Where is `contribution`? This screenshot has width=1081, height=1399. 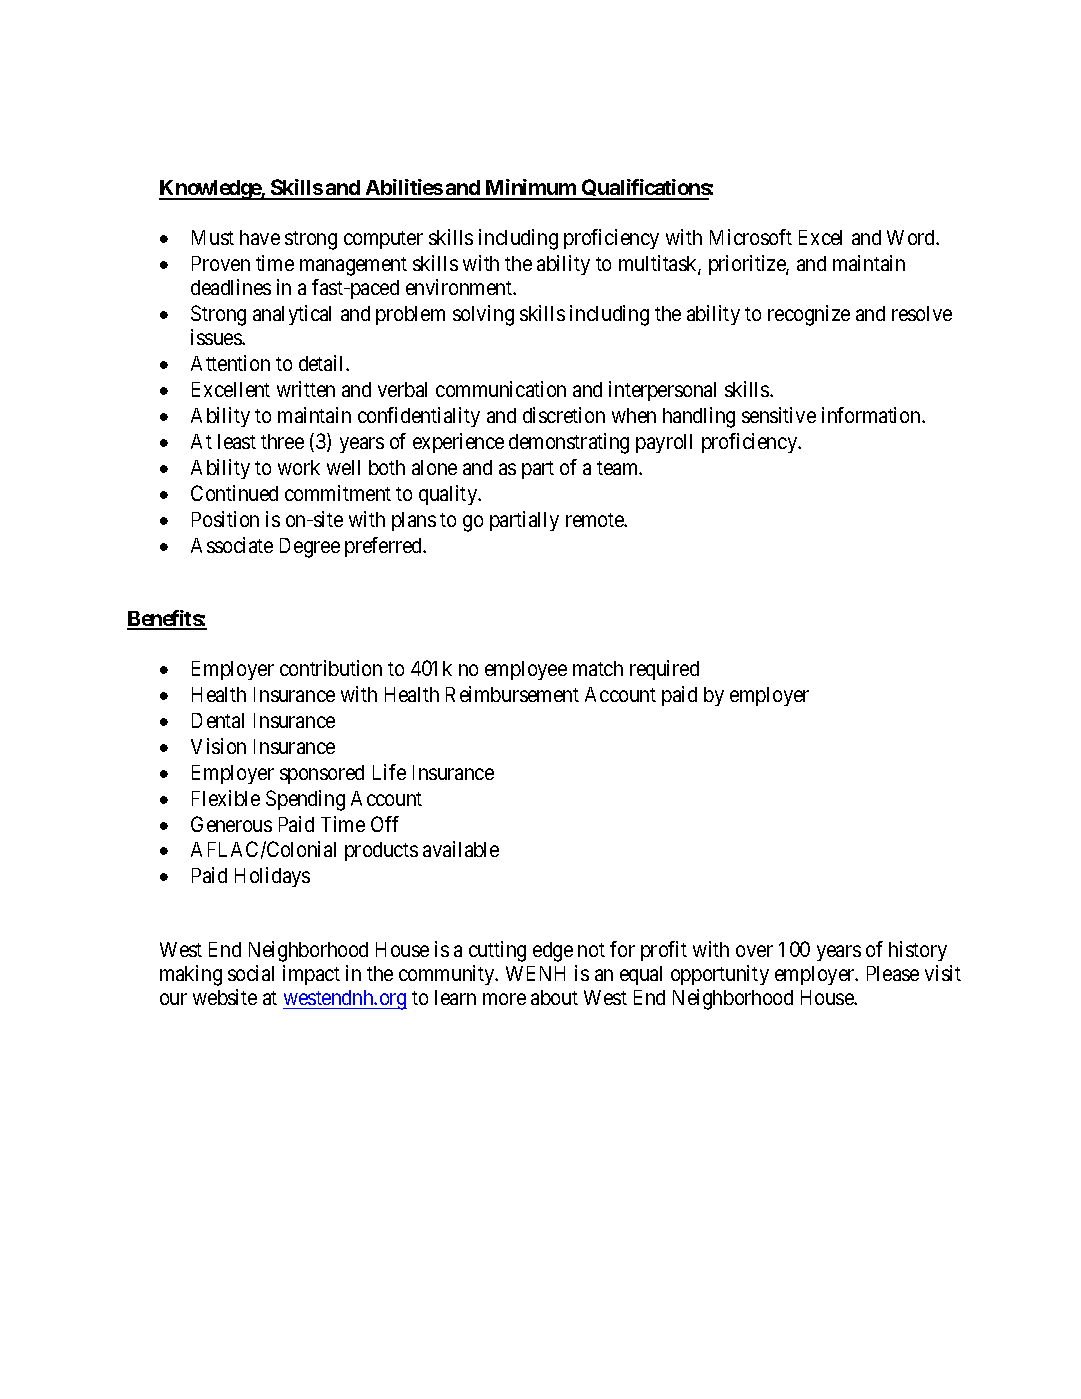 contribution is located at coordinates (331, 668).
